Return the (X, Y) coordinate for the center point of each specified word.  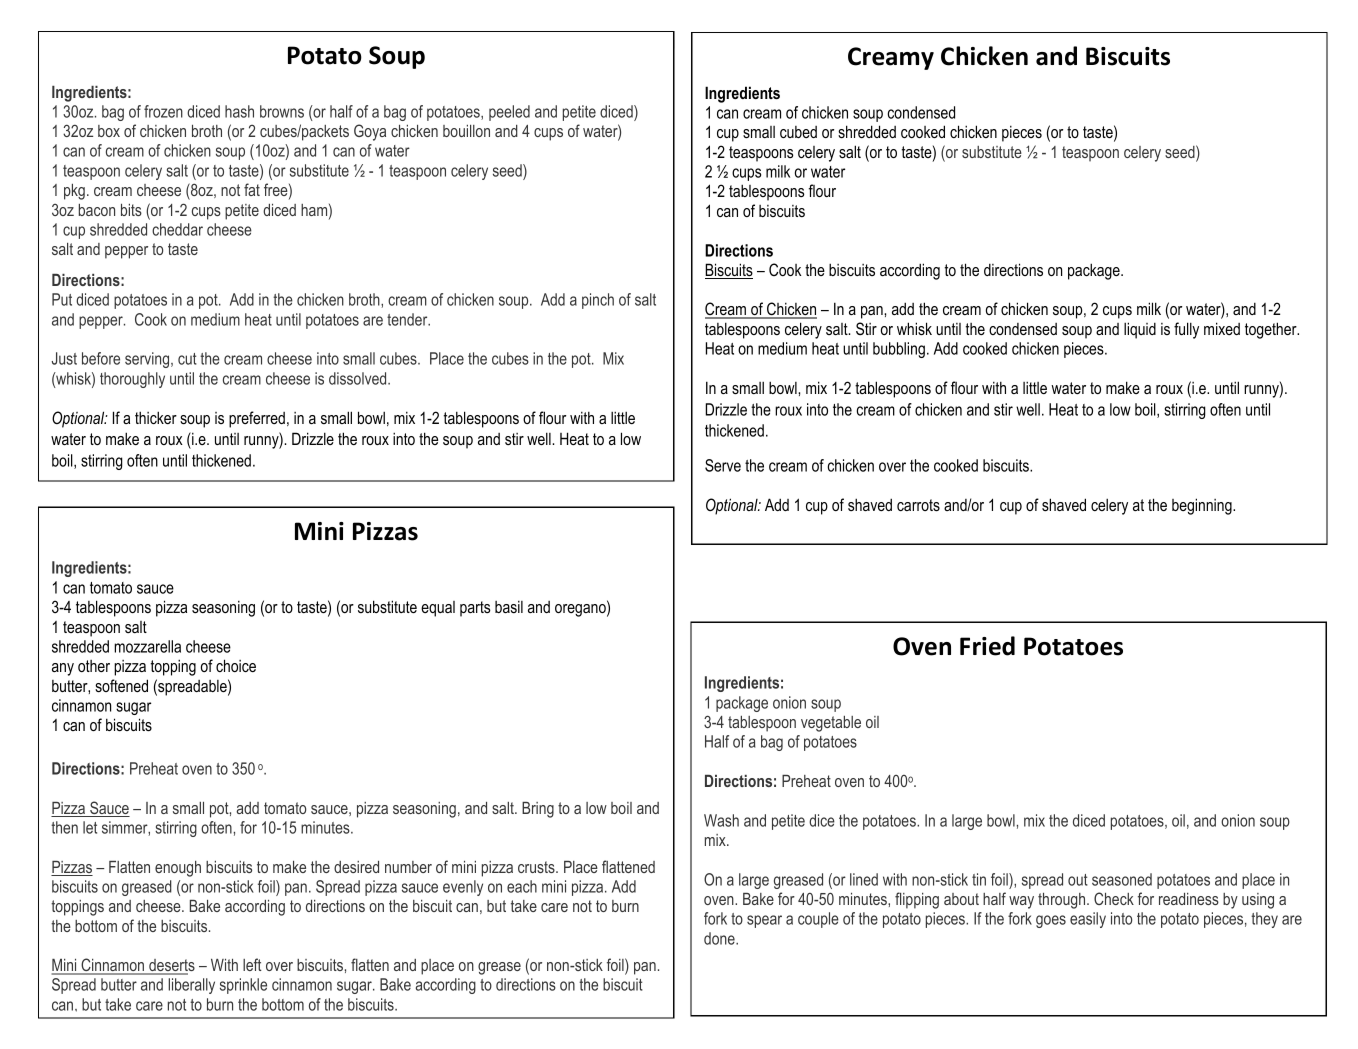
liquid (1140, 330)
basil (509, 606)
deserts (171, 966)
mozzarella (147, 646)
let (90, 827)
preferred (257, 419)
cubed (798, 132)
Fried (987, 646)
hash (239, 111)
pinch (598, 301)
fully (1186, 330)
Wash (721, 820)
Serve (723, 465)
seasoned (1122, 879)
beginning (1203, 506)
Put (62, 299)
